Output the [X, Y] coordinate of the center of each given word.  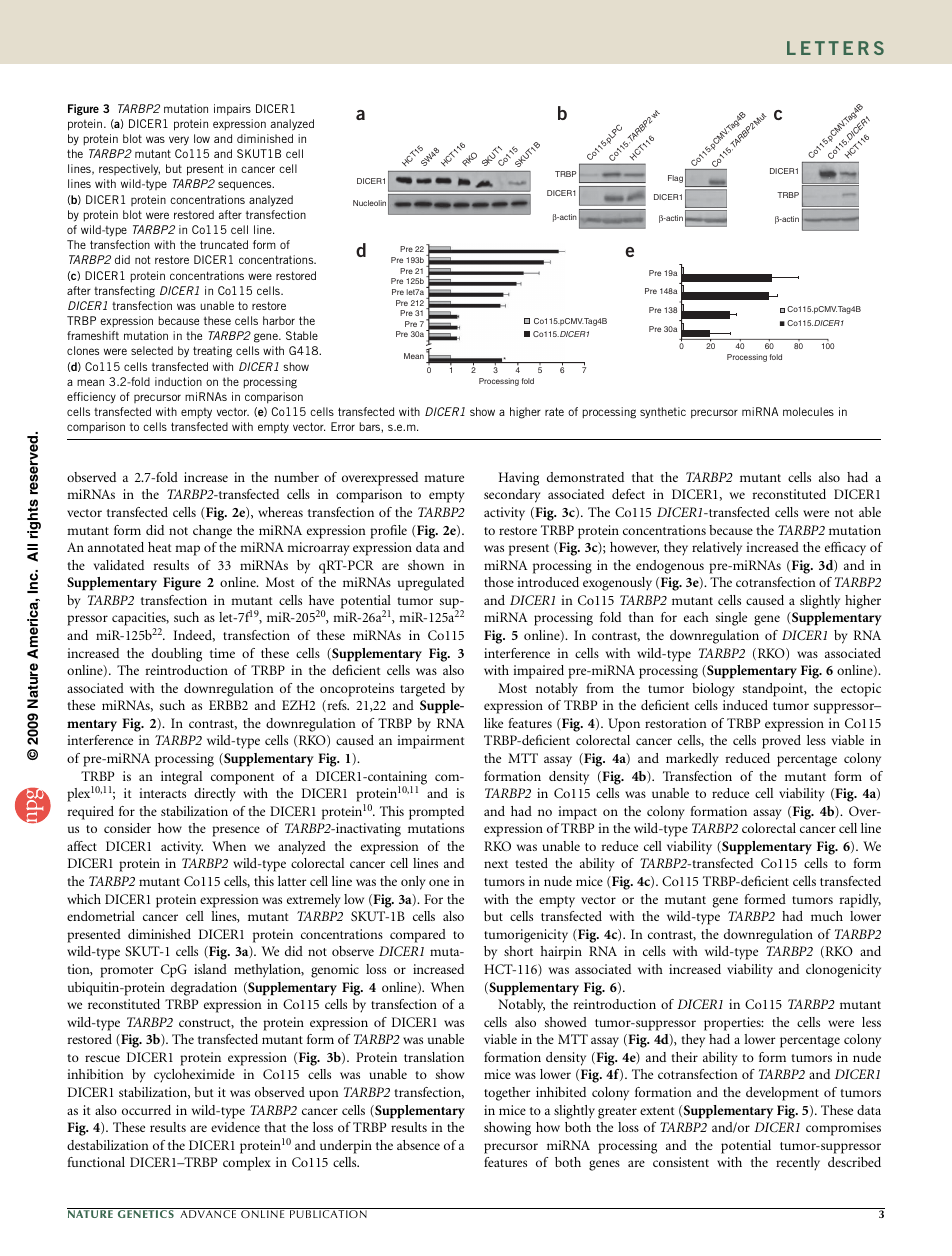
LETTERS [835, 48]
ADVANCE [208, 1214]
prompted [436, 813]
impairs [232, 110]
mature [444, 478]
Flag [675, 179]
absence [418, 1145]
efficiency [91, 398]
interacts [162, 793]
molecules [808, 411]
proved [781, 742]
